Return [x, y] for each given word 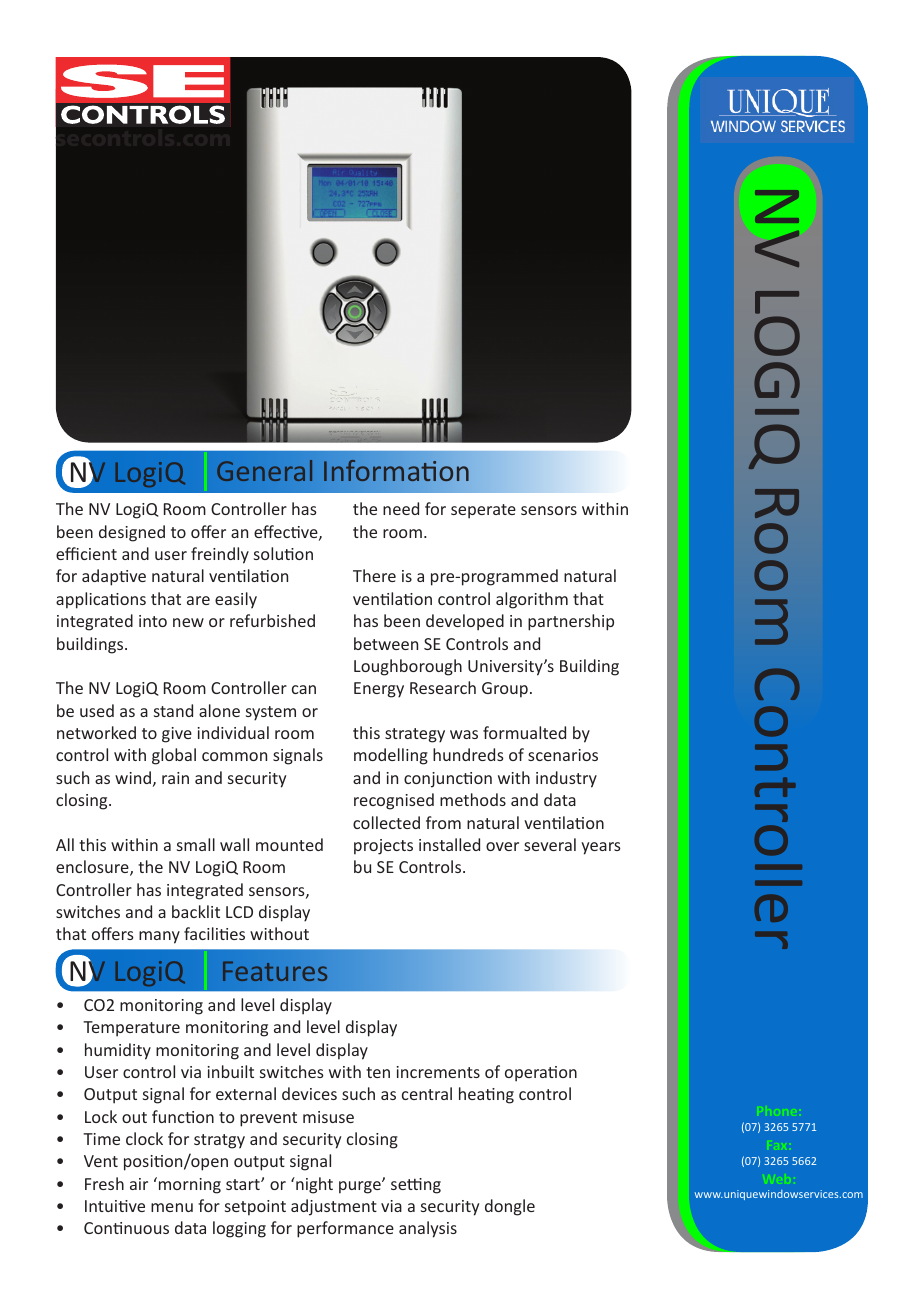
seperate [483, 511]
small [196, 844]
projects [383, 847]
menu [172, 1207]
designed [132, 533]
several [550, 844]
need [401, 508]
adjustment [334, 1207]
